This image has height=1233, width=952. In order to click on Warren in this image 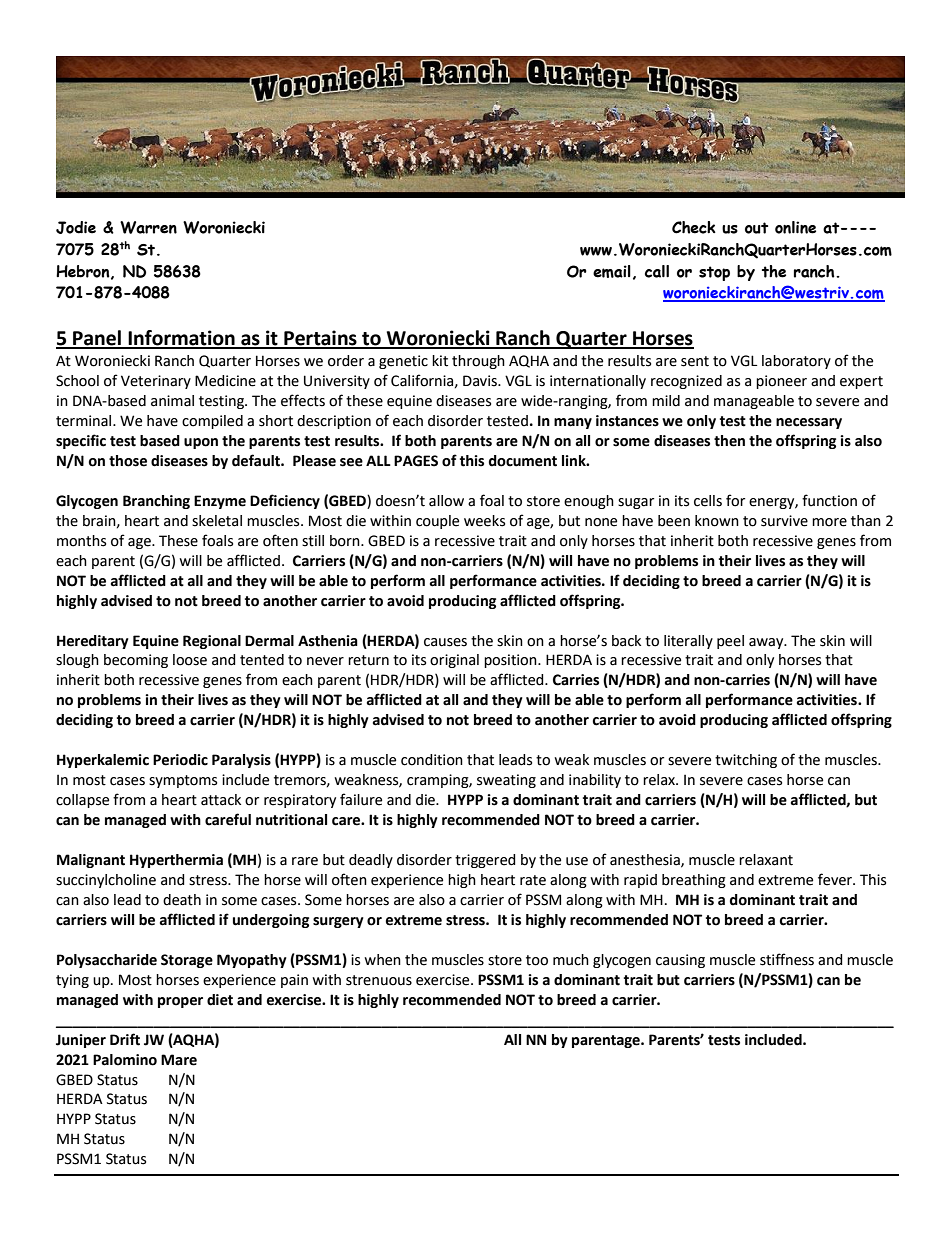, I will do `click(148, 227)`.
